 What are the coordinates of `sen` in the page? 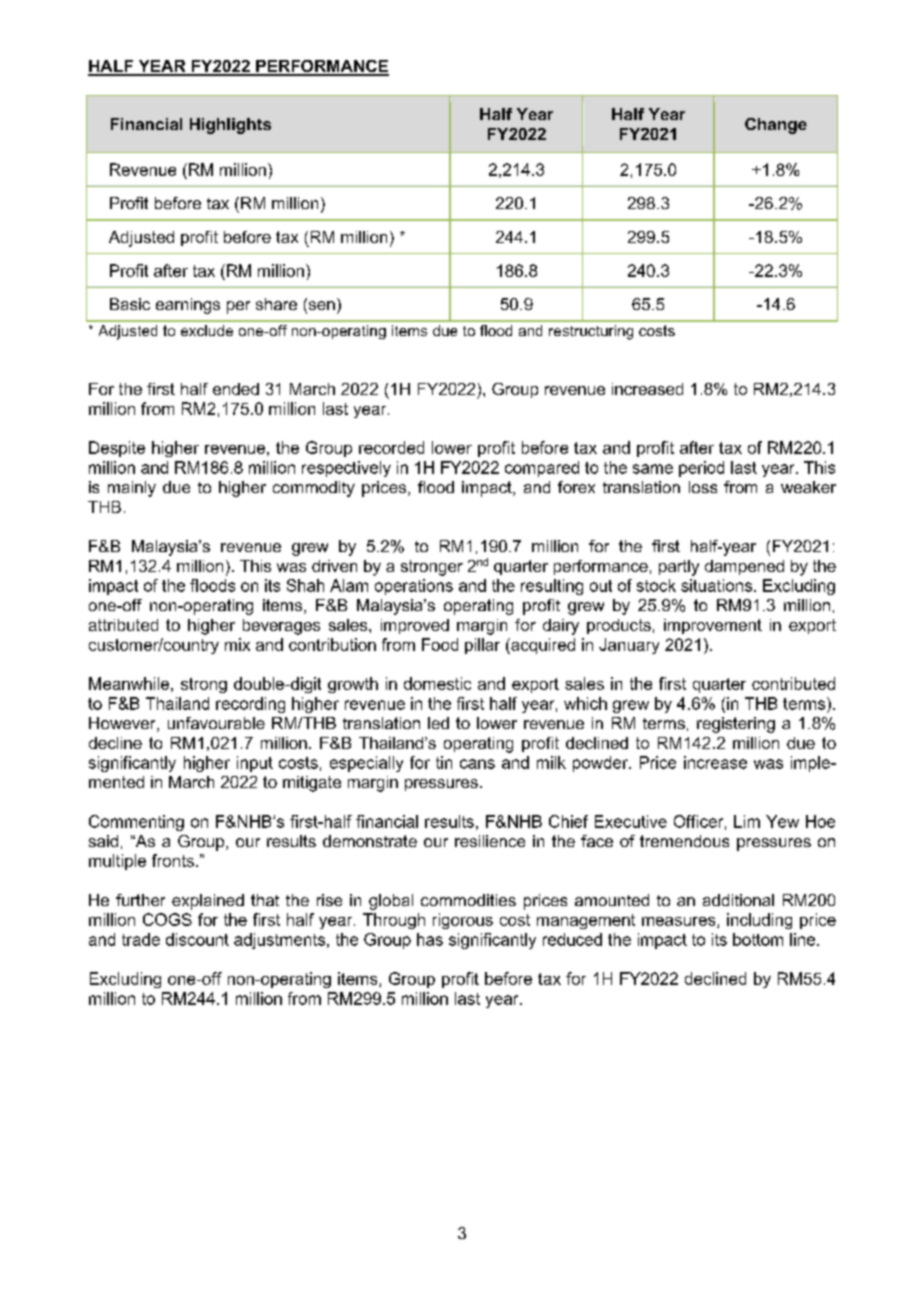 It's located at (320, 306).
